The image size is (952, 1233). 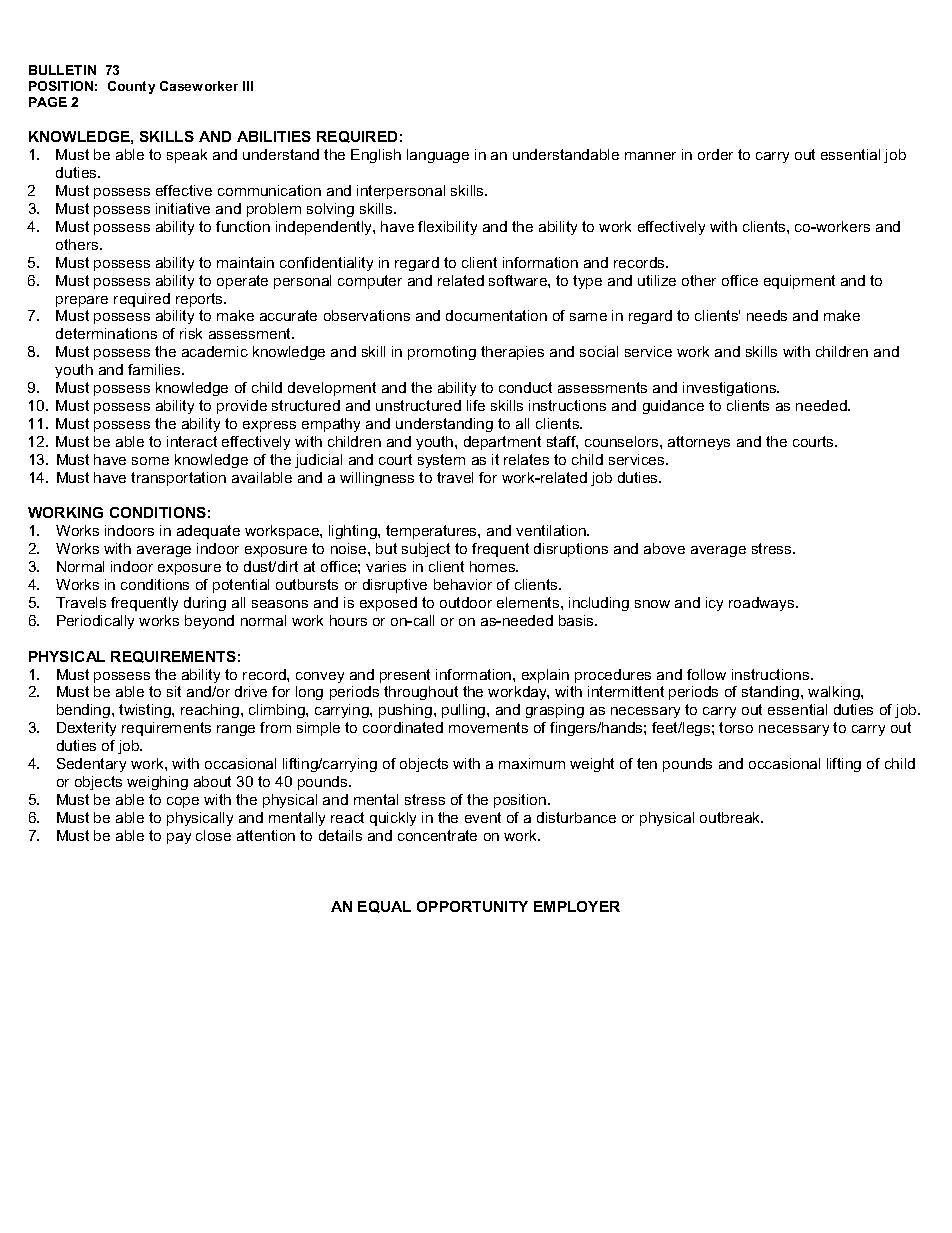 I want to click on OPPORTUNITY, so click(x=472, y=906).
